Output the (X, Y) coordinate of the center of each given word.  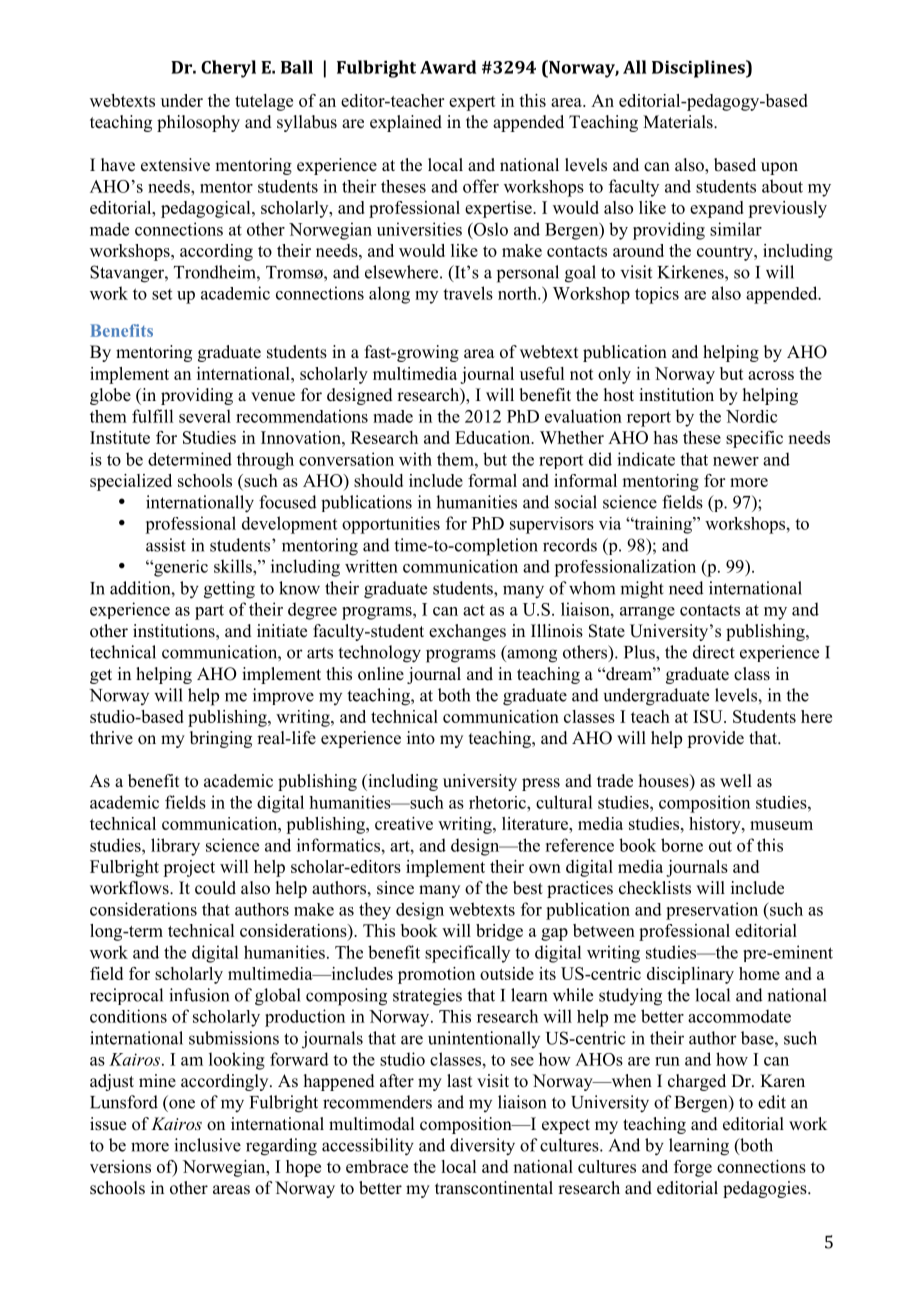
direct (714, 652)
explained (406, 123)
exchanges (467, 632)
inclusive (207, 1145)
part (209, 612)
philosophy (198, 123)
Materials (679, 122)
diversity (482, 1147)
